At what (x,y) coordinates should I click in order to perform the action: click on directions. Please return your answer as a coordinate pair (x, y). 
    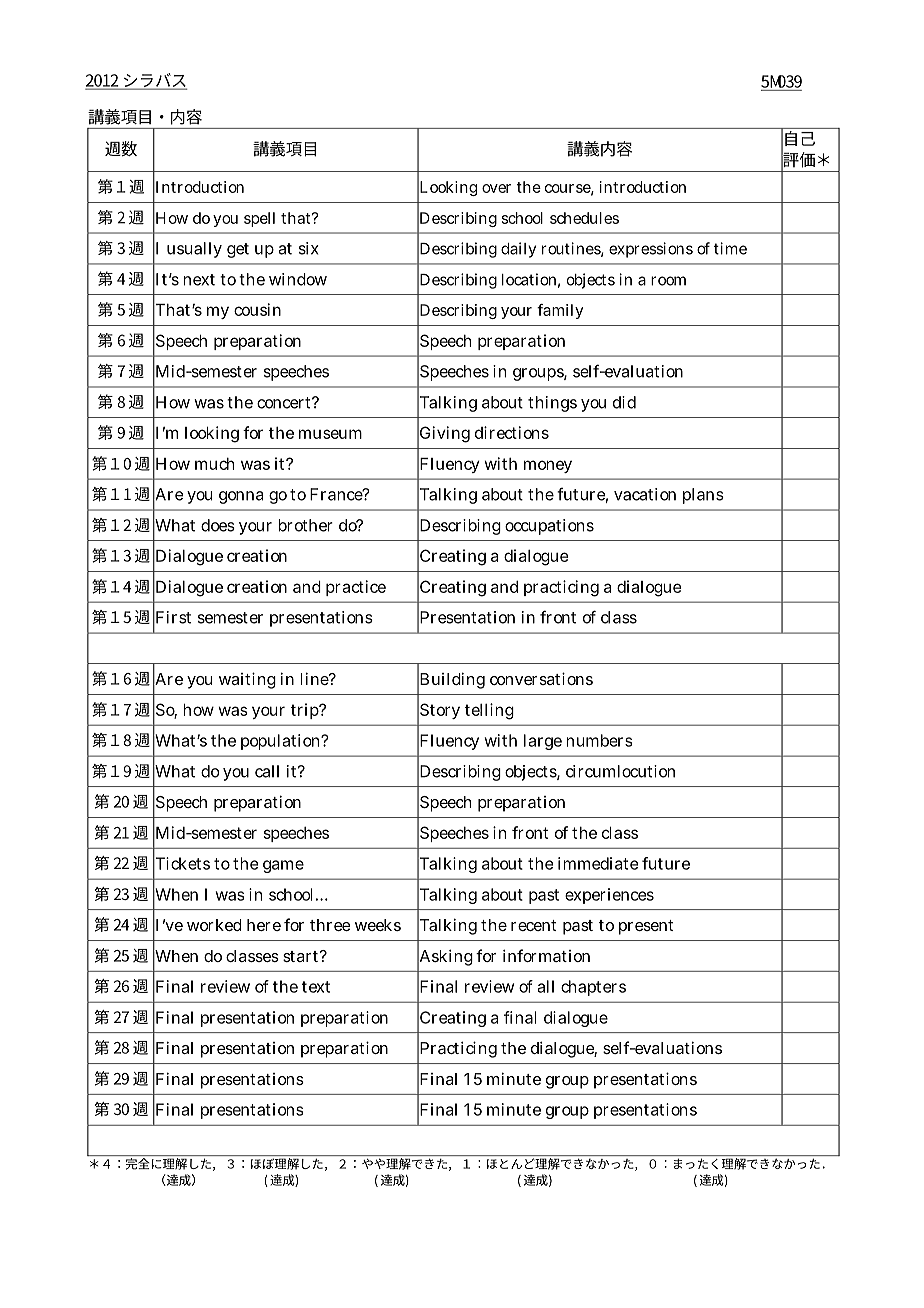
    Looking at the image, I should click on (512, 432).
